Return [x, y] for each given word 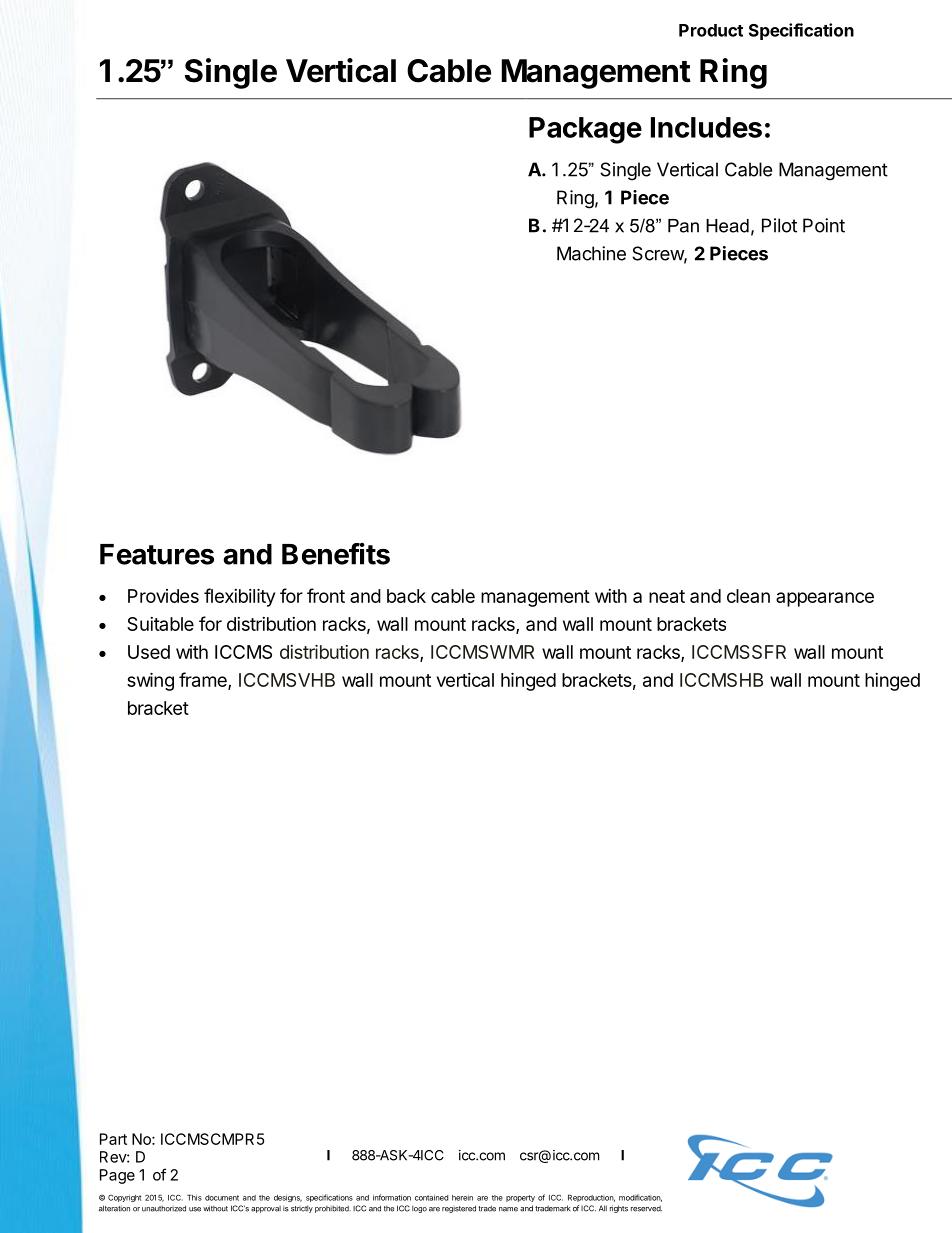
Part [113, 1139]
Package [585, 130]
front [326, 595]
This [194, 1197]
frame [204, 680]
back [406, 596]
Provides [163, 596]
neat [667, 596]
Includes [706, 127]
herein [462, 1198]
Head [727, 226]
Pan [683, 226]
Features [157, 554]
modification [640, 1198]
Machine [591, 253]
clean [748, 596]
